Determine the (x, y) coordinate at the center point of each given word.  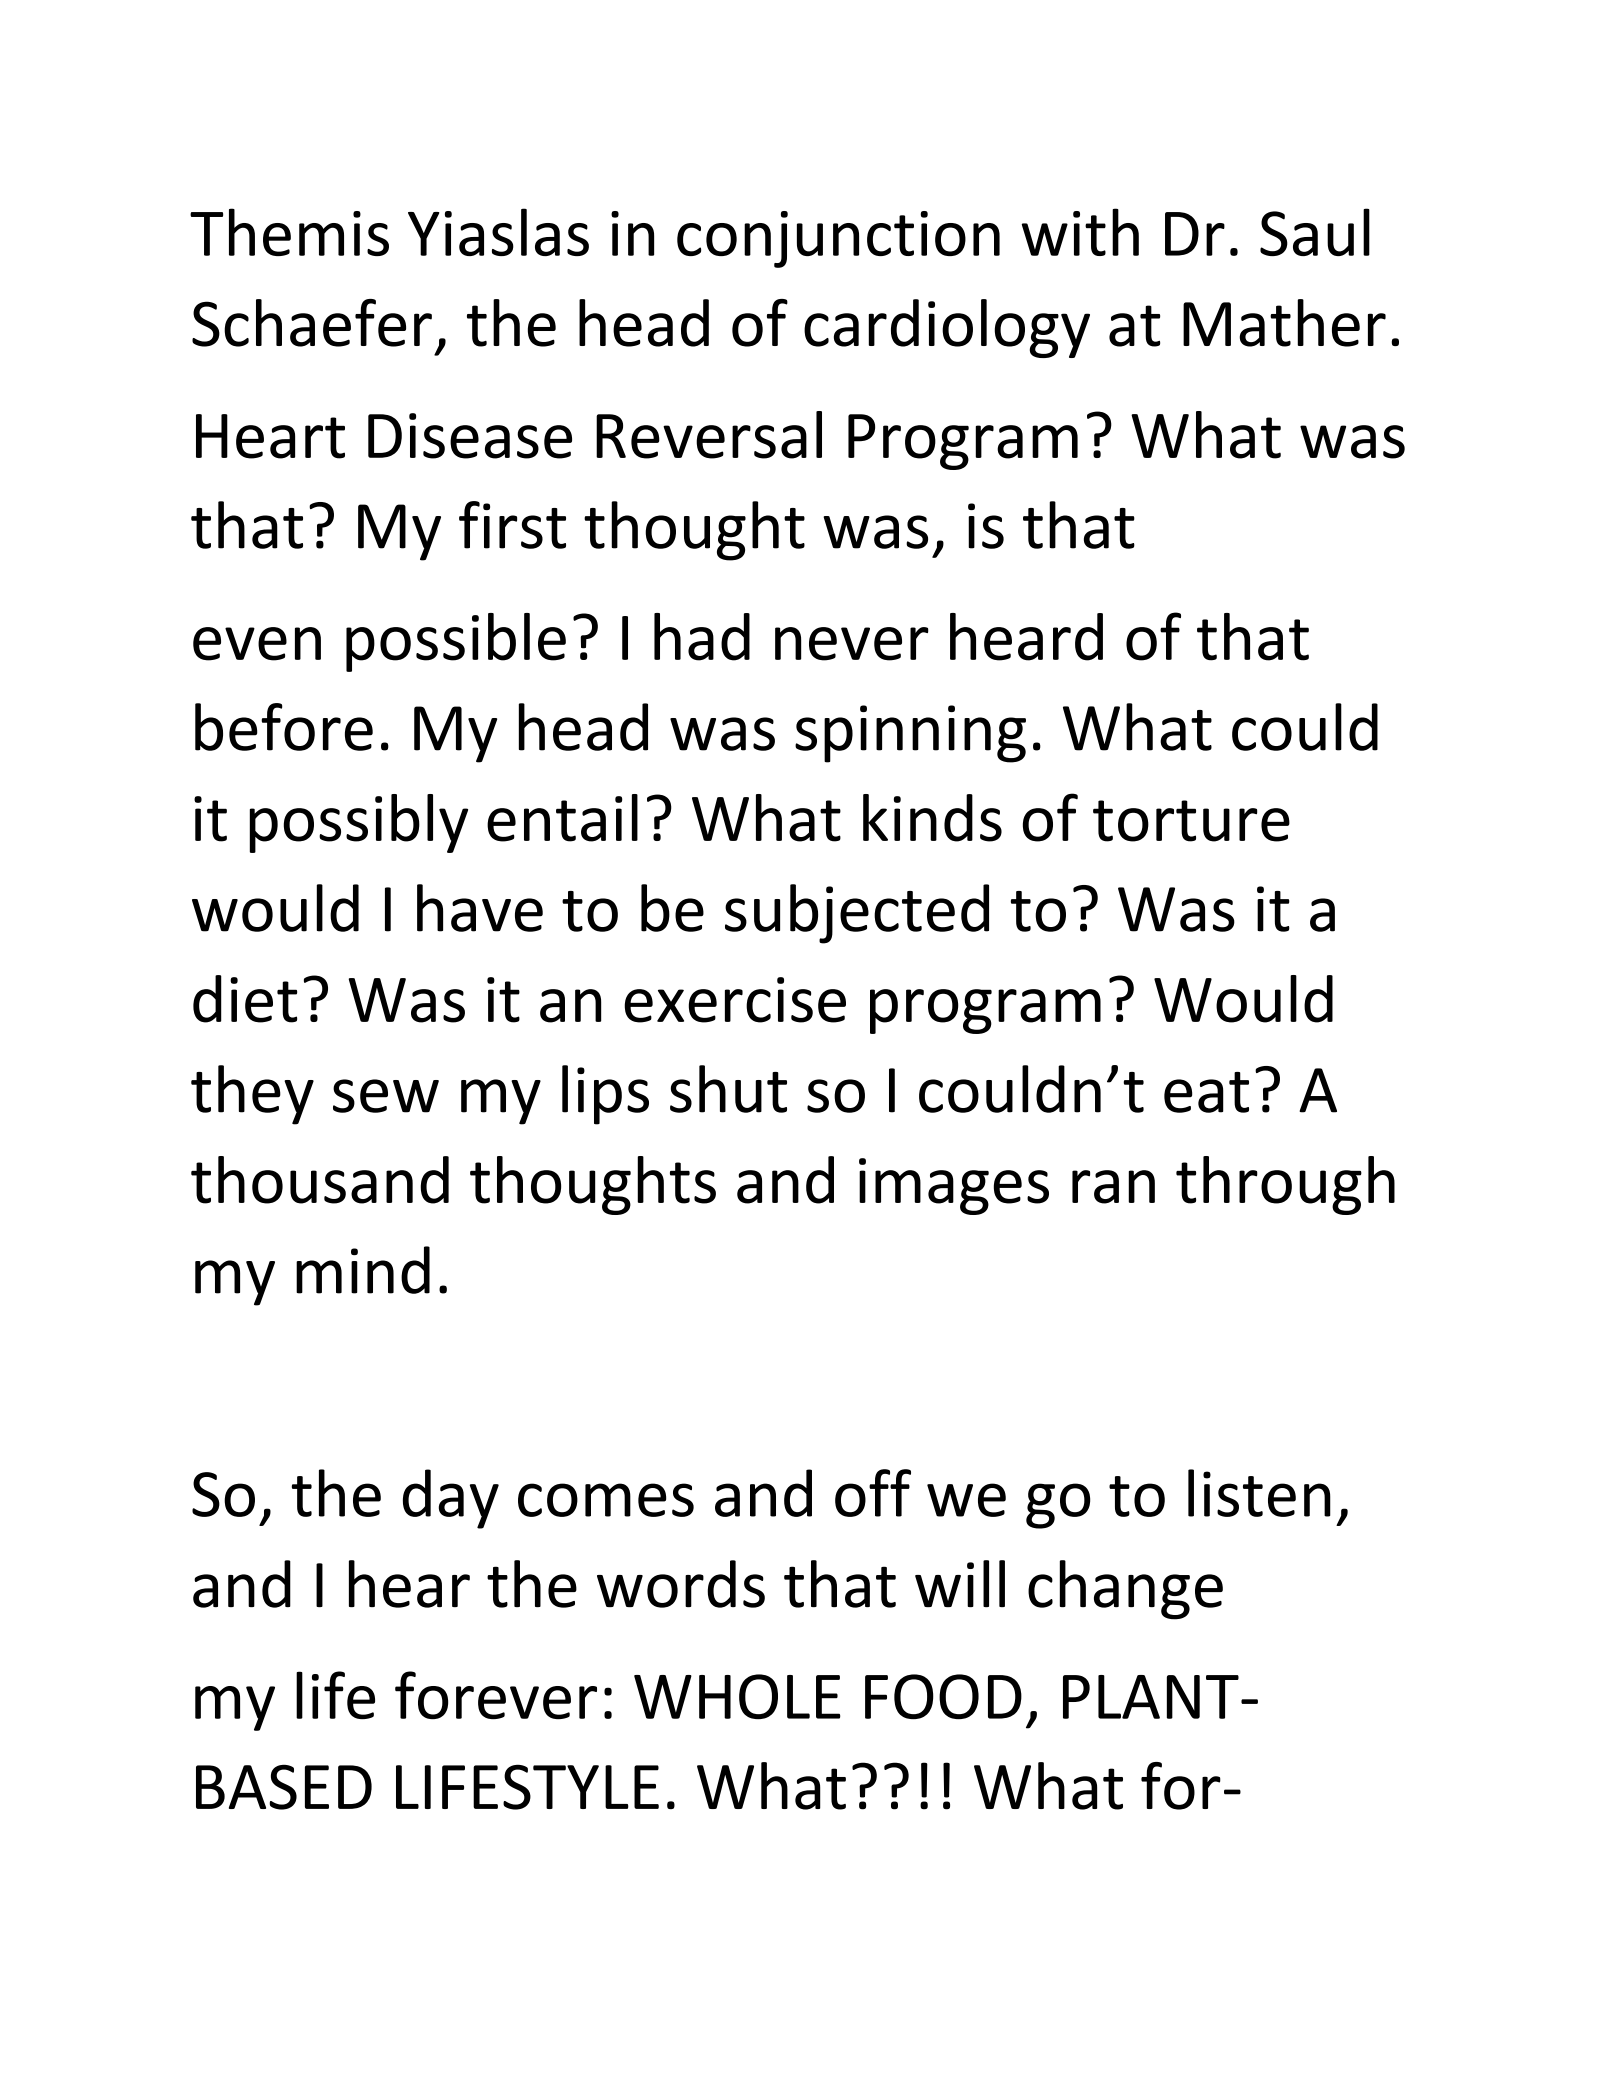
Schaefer (312, 323)
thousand (320, 1180)
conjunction (838, 239)
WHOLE (737, 1696)
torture (1191, 821)
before (284, 727)
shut (728, 1089)
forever (496, 1695)
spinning (910, 734)
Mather (1284, 323)
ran (1113, 1187)
